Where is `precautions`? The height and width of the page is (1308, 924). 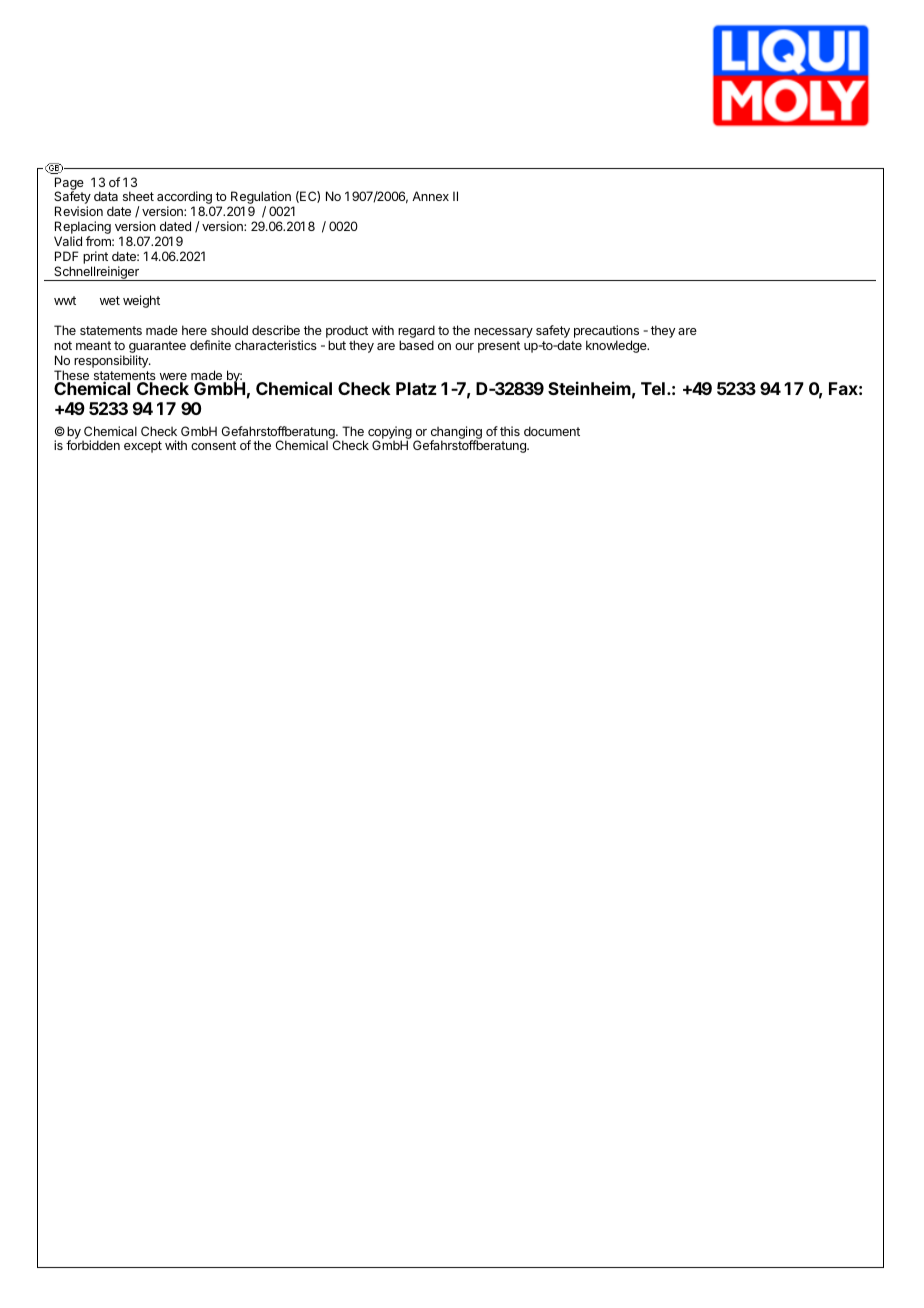 precautions is located at coordinates (606, 333).
